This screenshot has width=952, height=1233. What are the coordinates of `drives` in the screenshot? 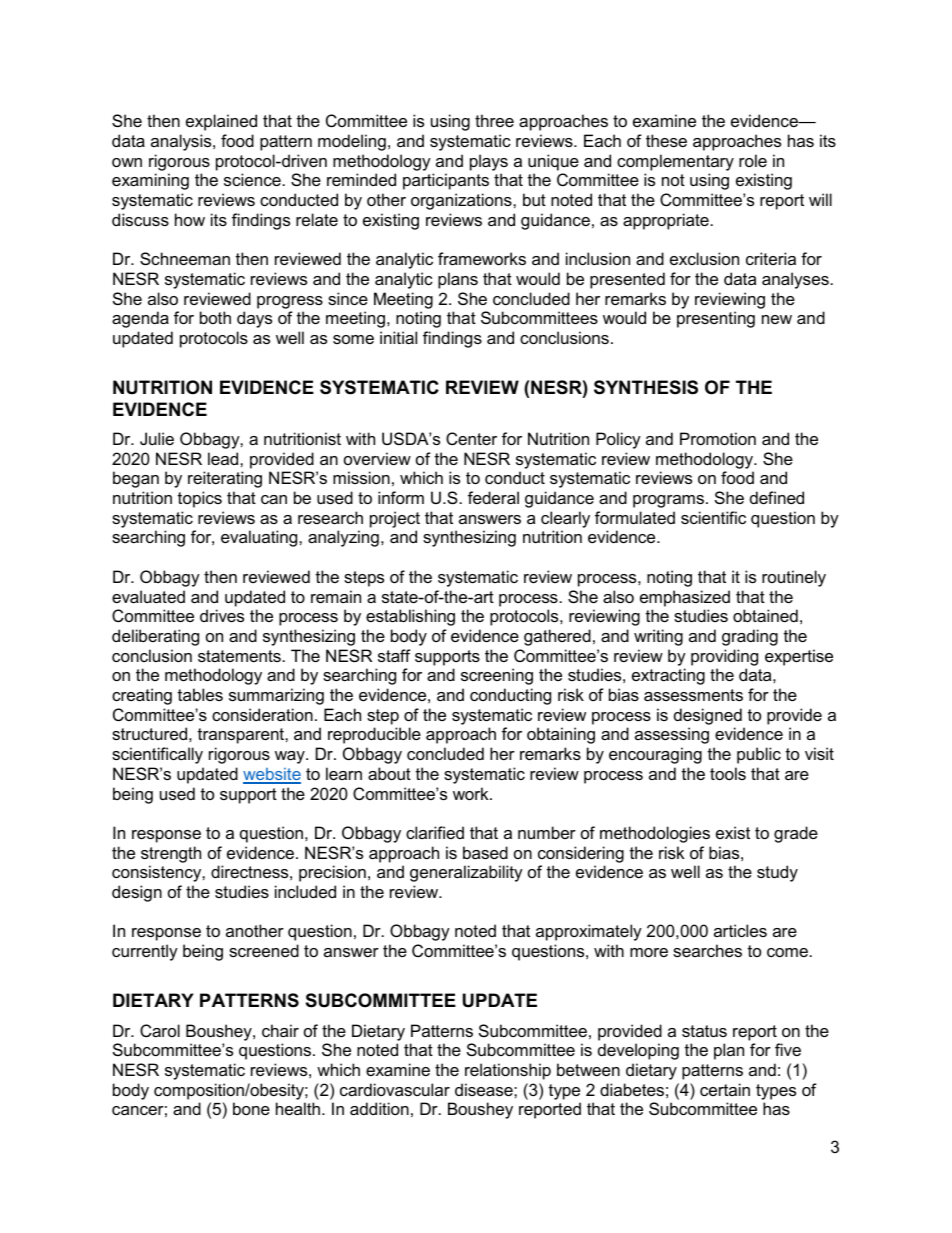 It's located at (222, 615).
